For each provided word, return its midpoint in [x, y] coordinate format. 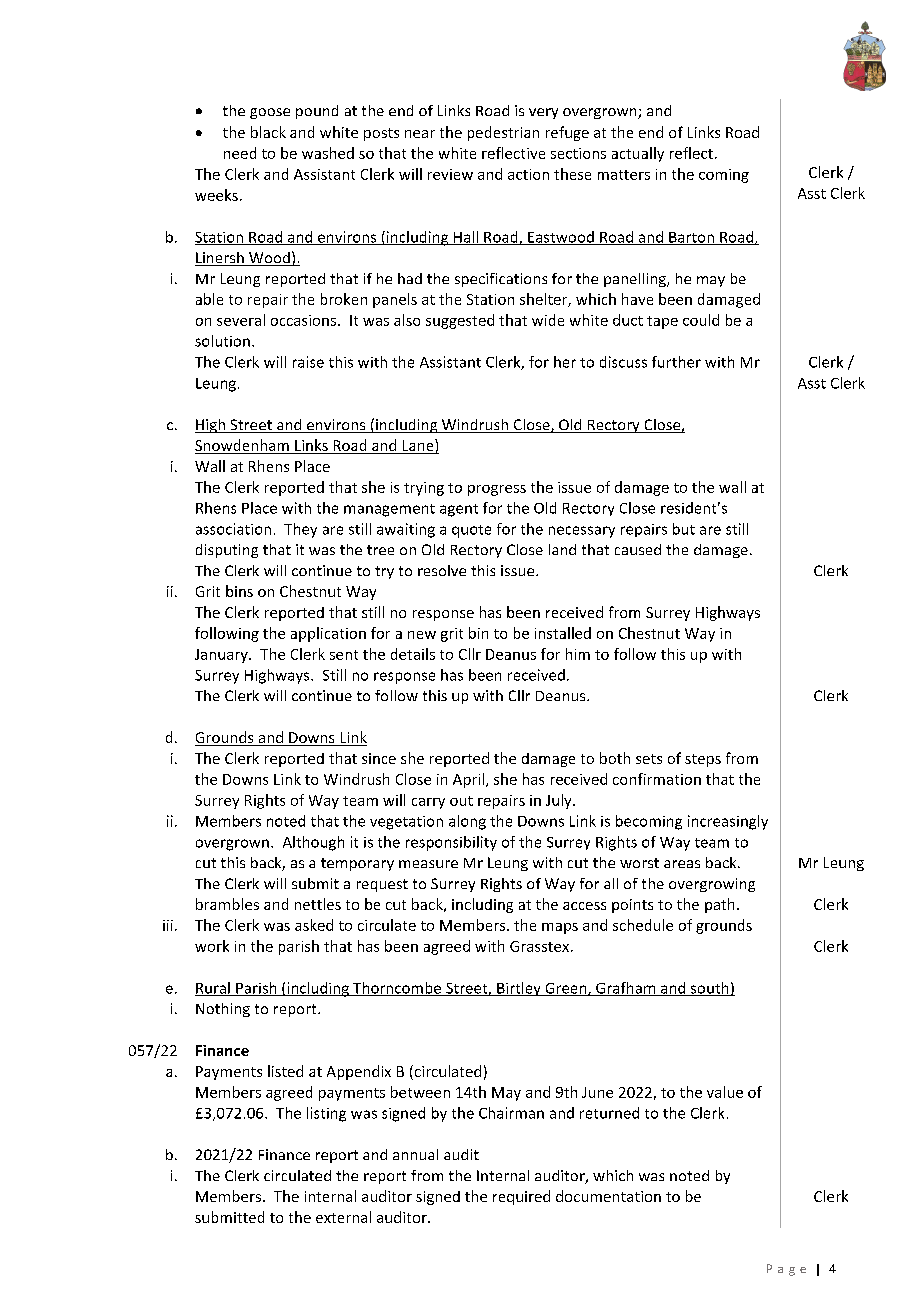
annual [415, 1154]
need [240, 153]
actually [638, 154]
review [450, 174]
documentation [608, 1196]
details [413, 654]
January [222, 656]
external [343, 1217]
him [578, 654]
